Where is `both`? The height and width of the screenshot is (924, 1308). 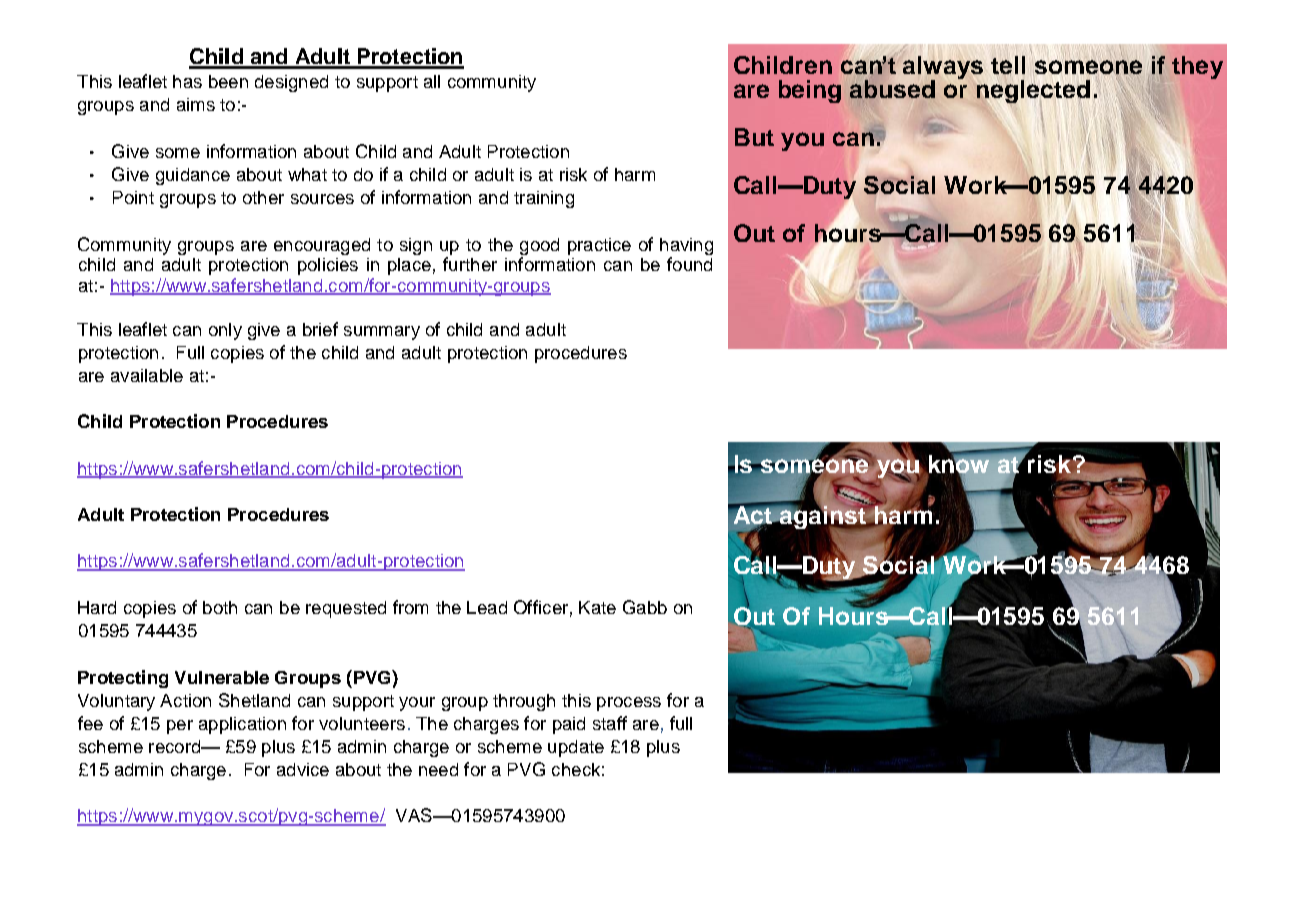
both is located at coordinates (220, 607).
